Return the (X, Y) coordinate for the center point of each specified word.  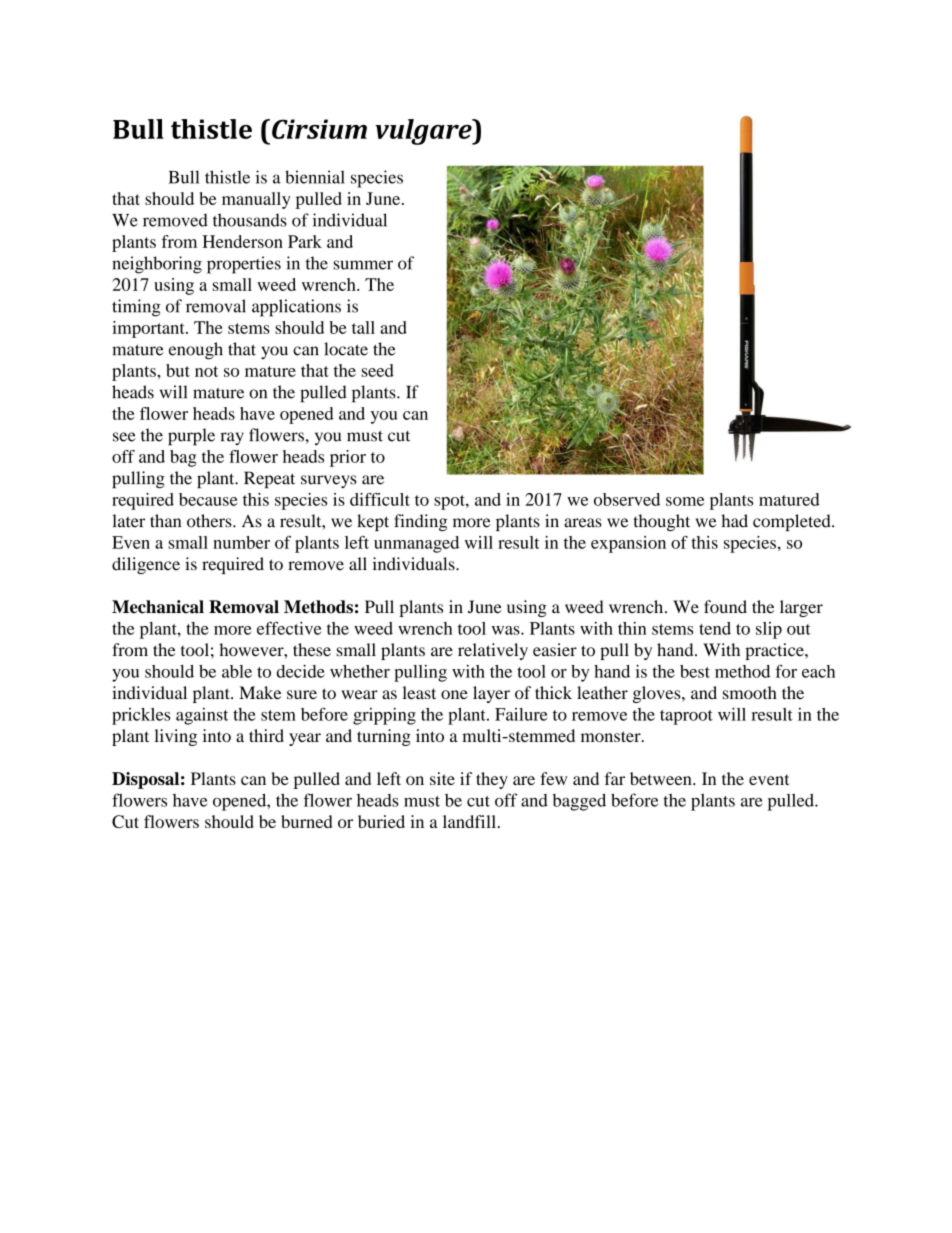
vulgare (424, 132)
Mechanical (158, 607)
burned (306, 821)
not (206, 371)
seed (378, 370)
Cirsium (319, 129)
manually (256, 200)
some (685, 501)
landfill (469, 821)
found (725, 607)
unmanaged (416, 544)
